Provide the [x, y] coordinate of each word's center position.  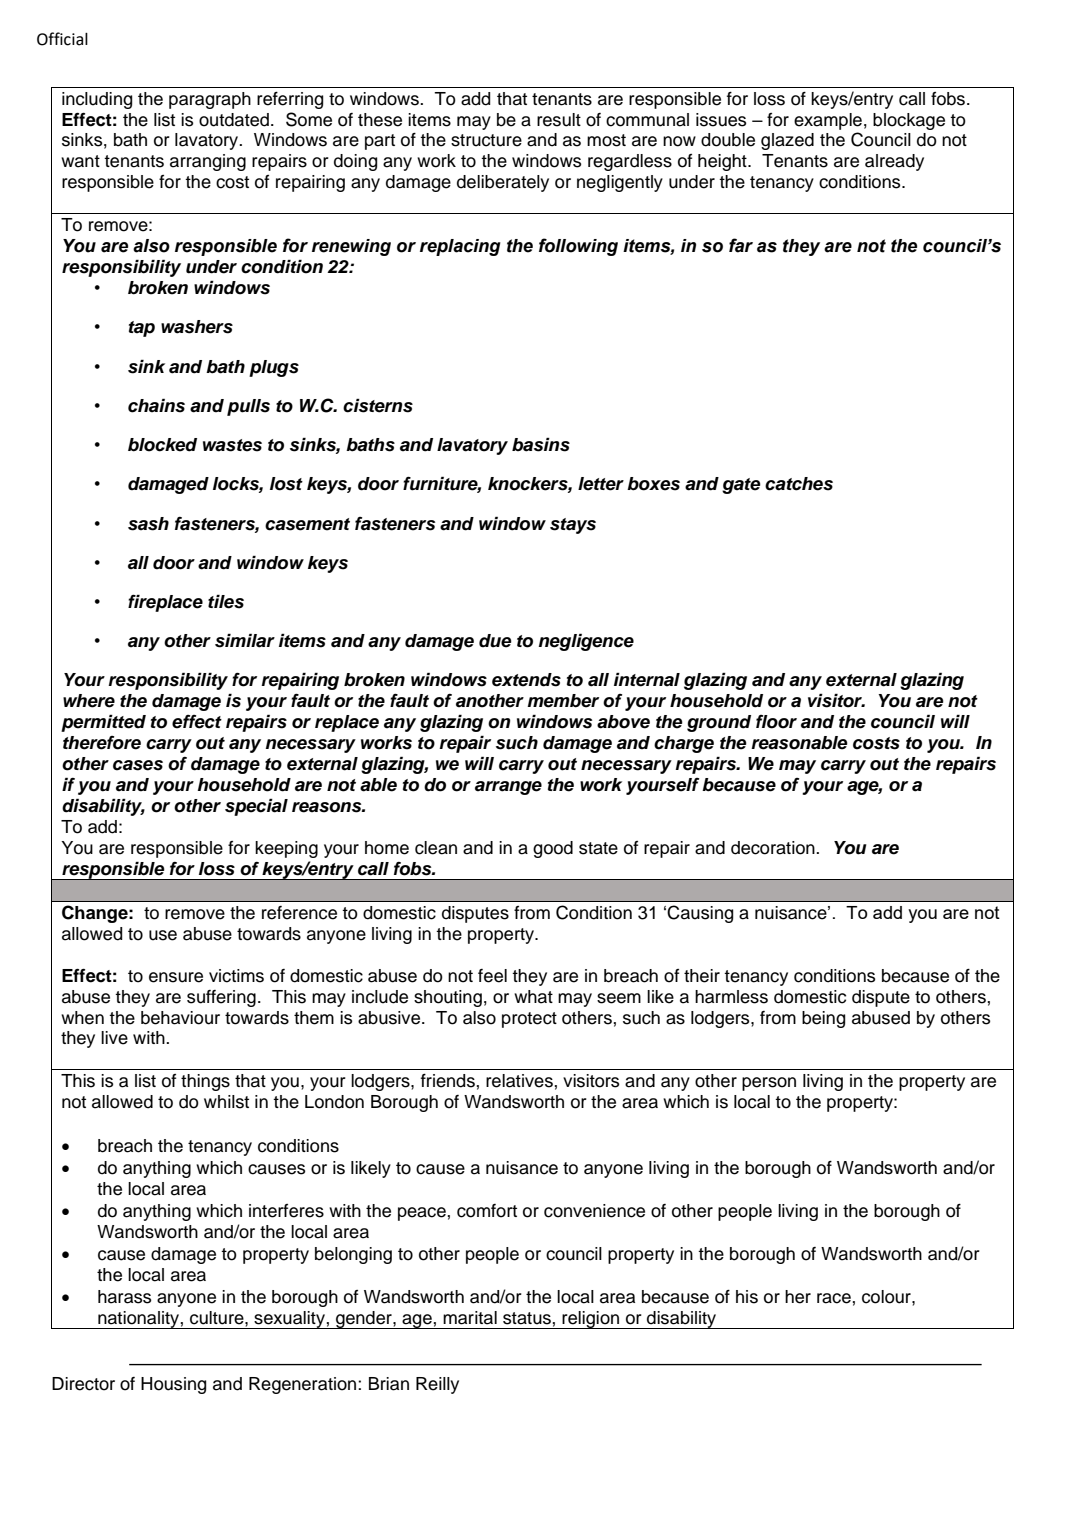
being [823, 1019]
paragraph [210, 100]
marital [470, 1318]
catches [799, 484]
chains [156, 405]
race [834, 1298]
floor [776, 722]
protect [529, 1020]
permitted [103, 723]
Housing [173, 1385]
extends [526, 680]
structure [486, 140]
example [828, 121]
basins [541, 444]
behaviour [180, 1018]
